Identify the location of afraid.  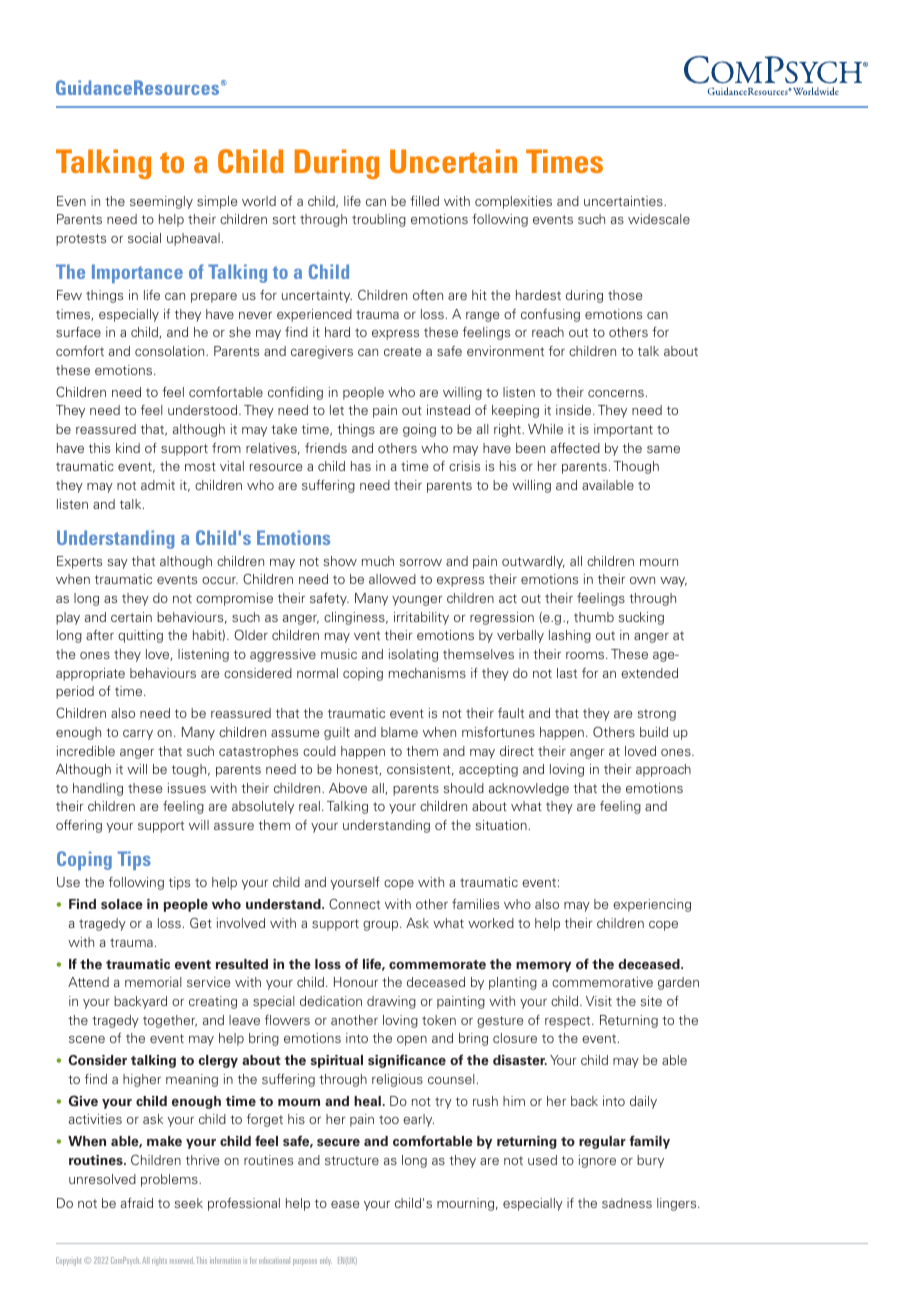
(137, 1203).
